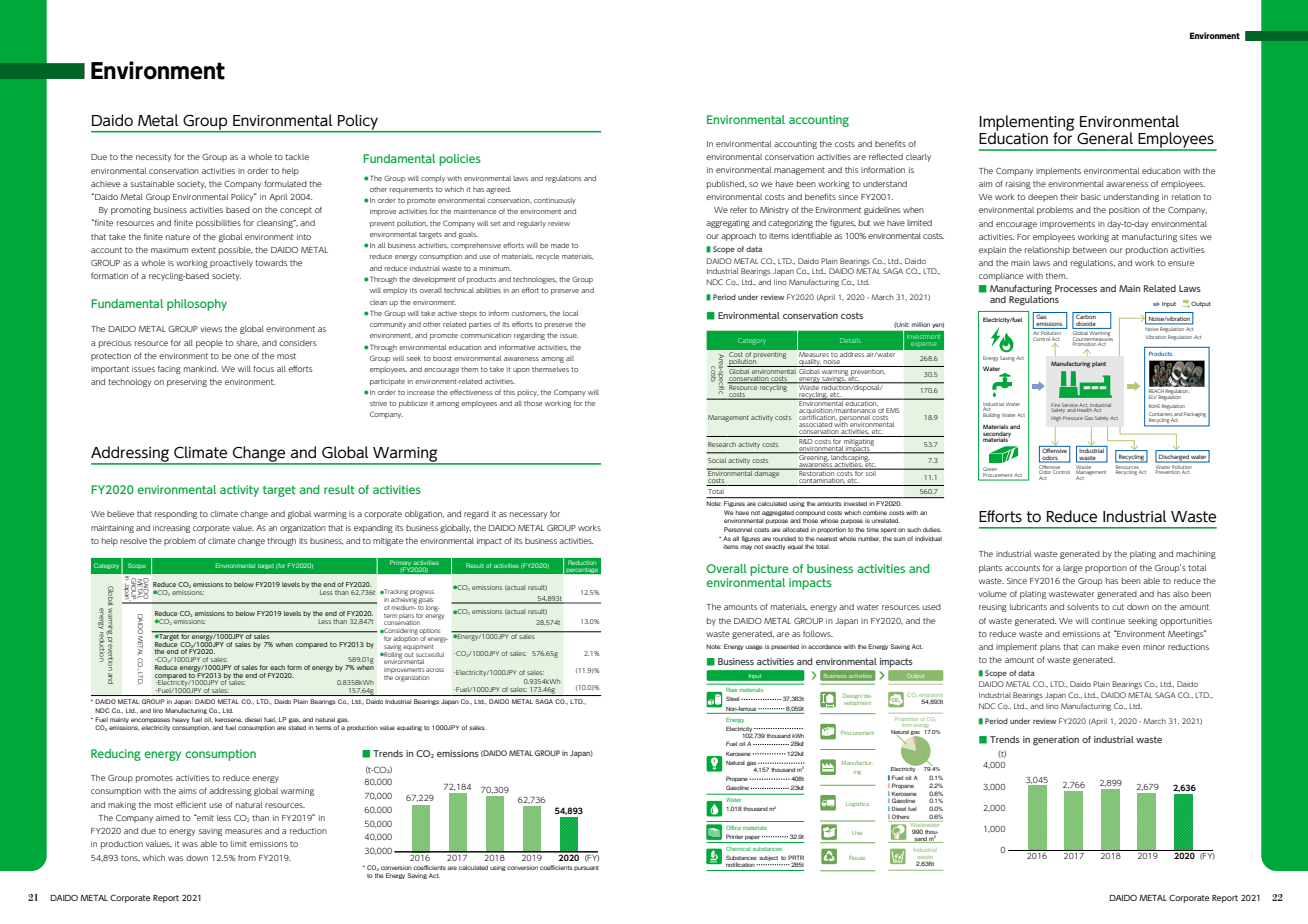  Describe the element at coordinates (168, 818) in the screenshot. I see `aimed` at that location.
